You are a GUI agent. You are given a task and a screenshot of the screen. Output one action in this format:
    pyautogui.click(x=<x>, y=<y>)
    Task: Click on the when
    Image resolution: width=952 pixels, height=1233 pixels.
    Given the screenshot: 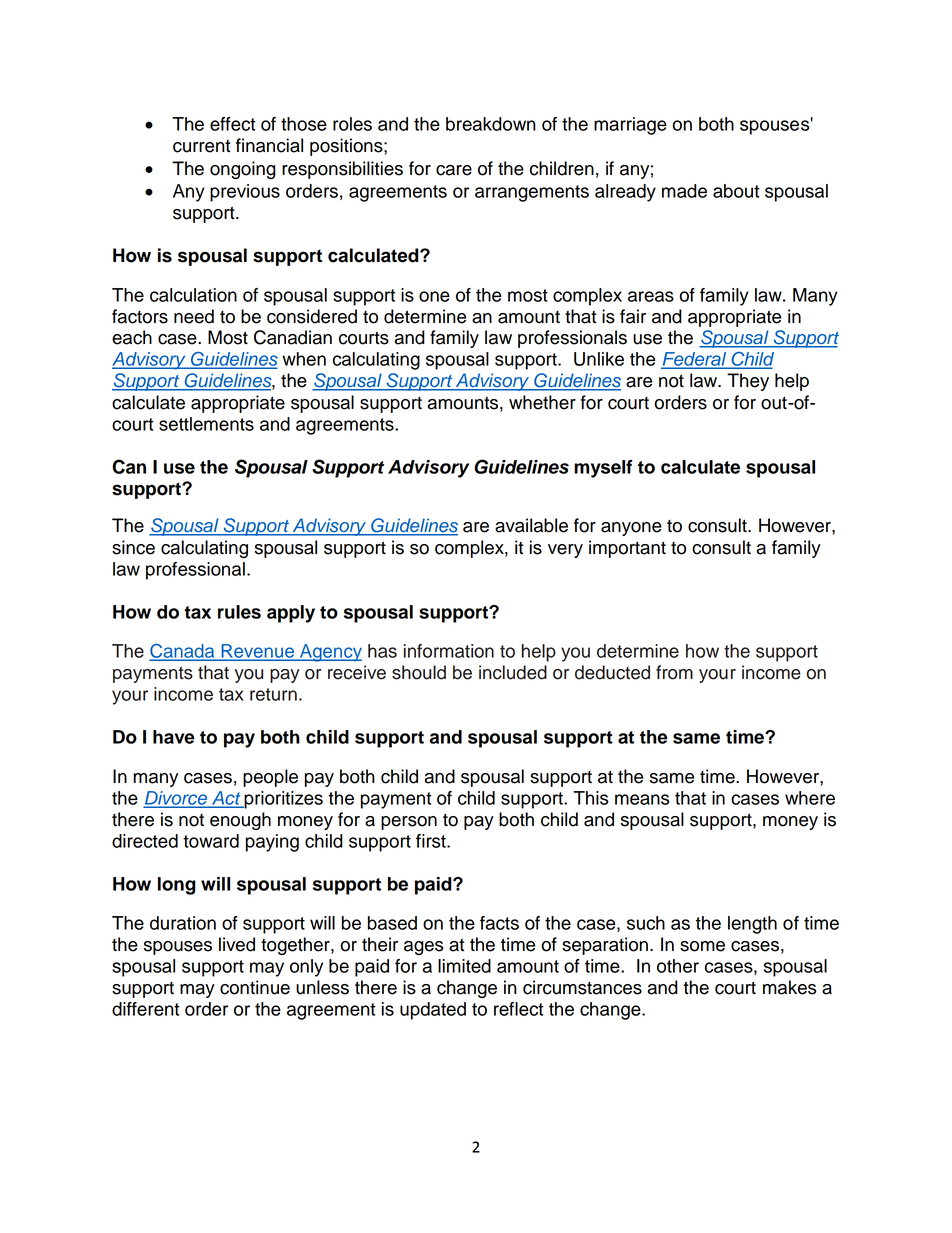 What is the action you would take?
    pyautogui.click(x=304, y=359)
